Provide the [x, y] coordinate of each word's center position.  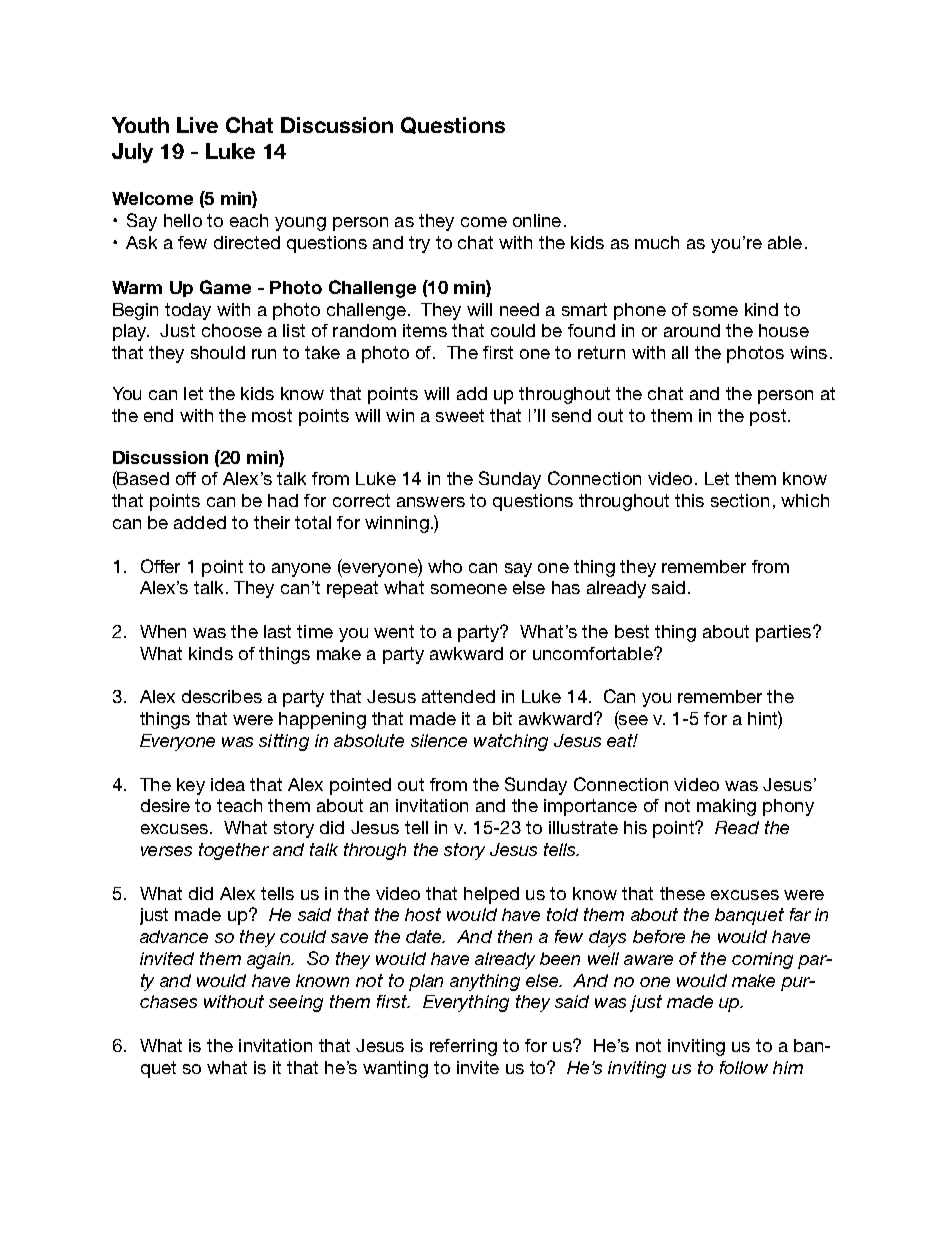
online [537, 220]
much [657, 242]
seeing [296, 1003]
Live [197, 125]
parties [785, 633]
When [163, 631]
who [445, 566]
